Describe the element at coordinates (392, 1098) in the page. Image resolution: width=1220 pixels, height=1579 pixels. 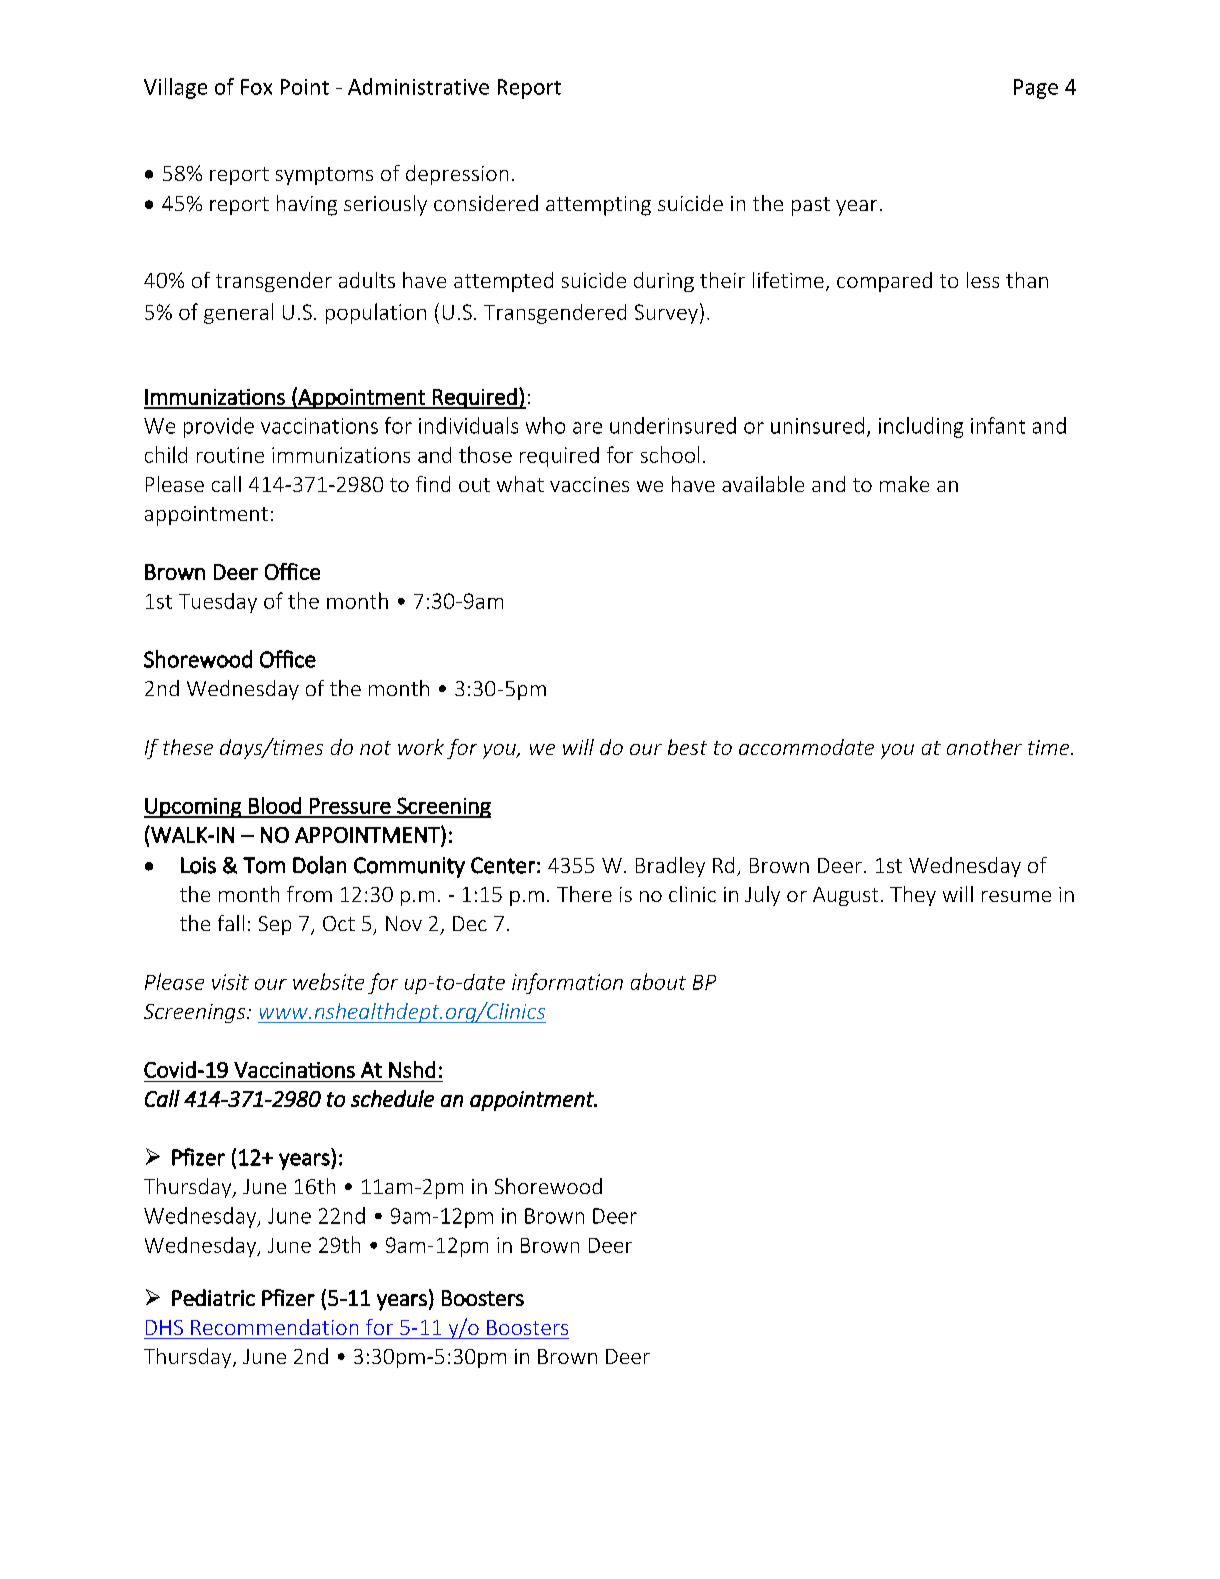
I see `schedule` at that location.
